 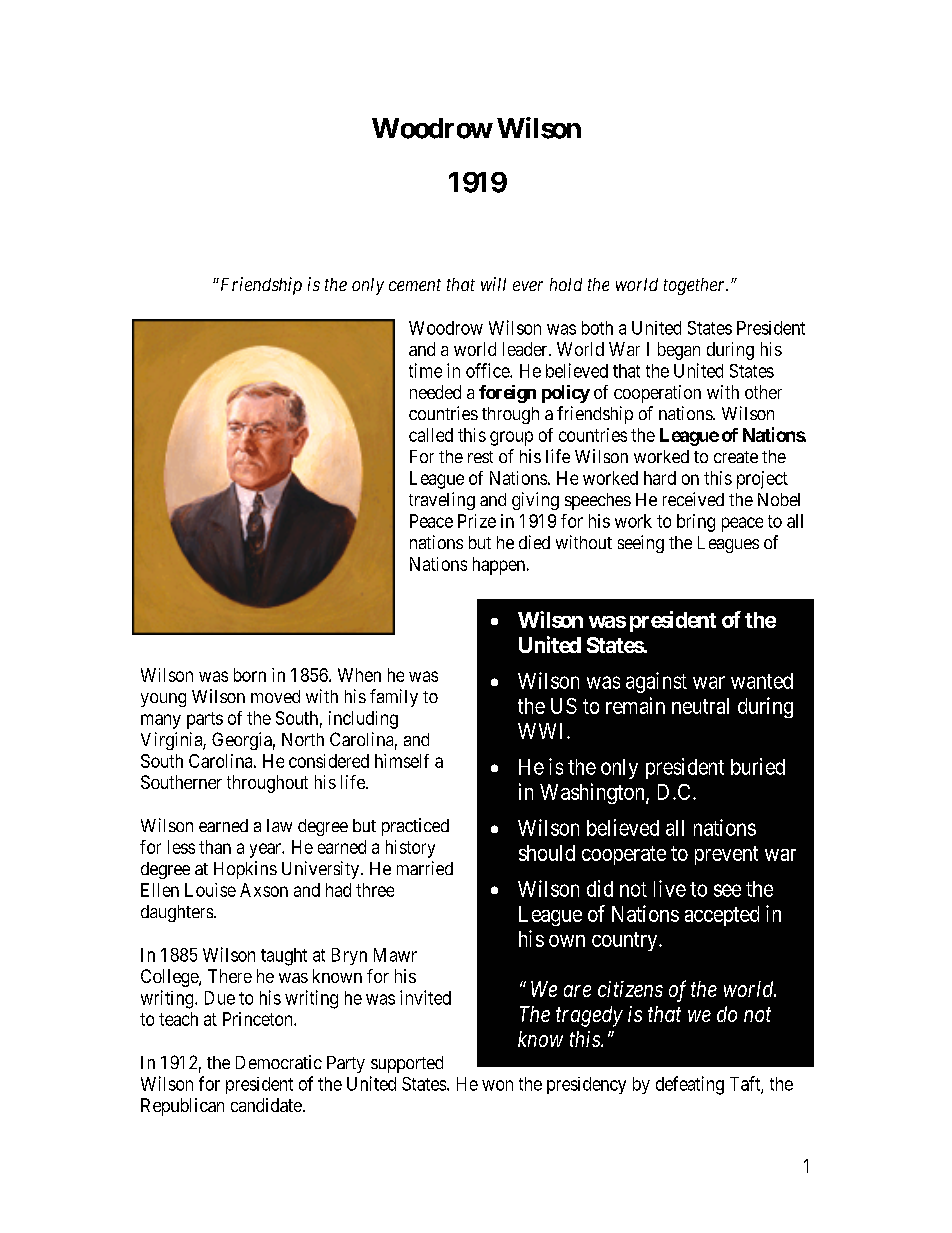 What do you see at coordinates (250, 675) in the screenshot?
I see `born` at bounding box center [250, 675].
